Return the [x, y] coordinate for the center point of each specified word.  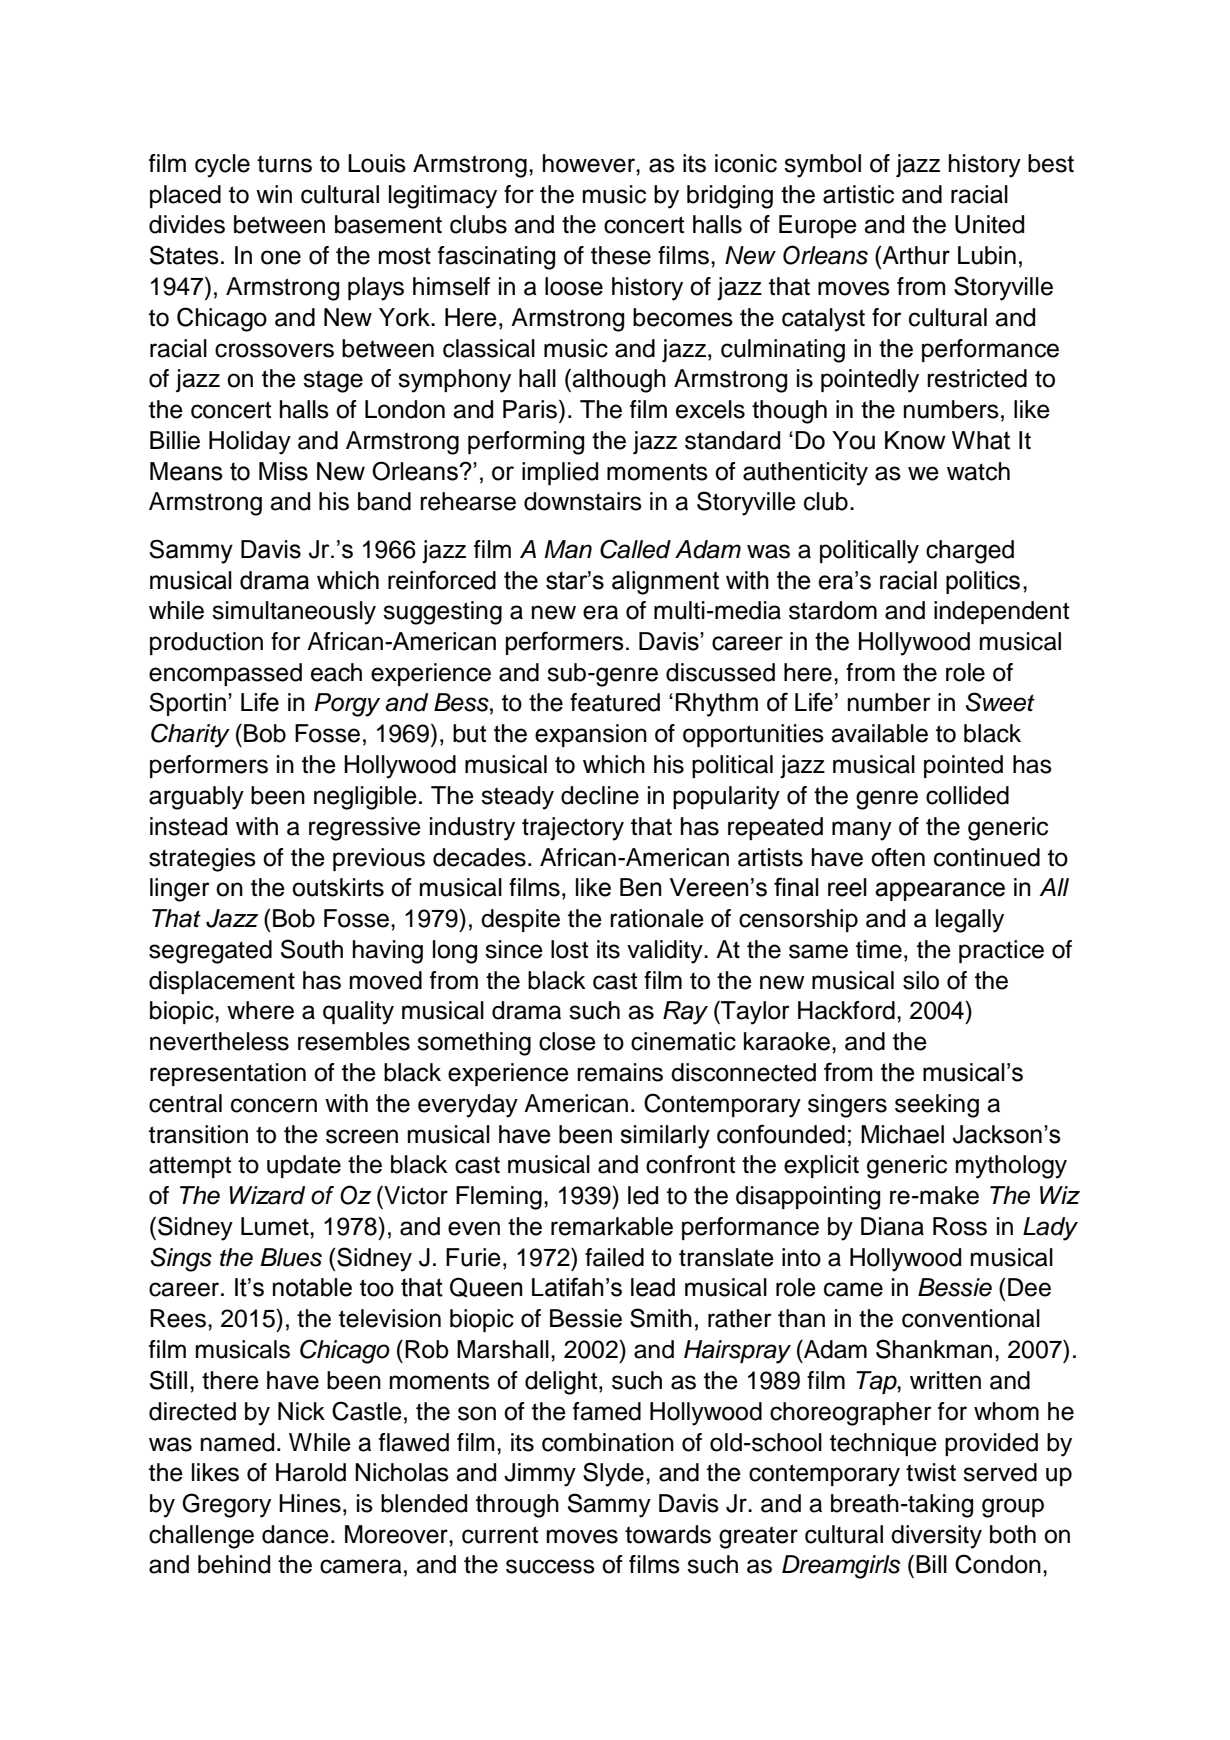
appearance [940, 891]
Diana [892, 1226]
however [590, 163]
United [989, 224]
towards [668, 1534]
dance [295, 1534]
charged [970, 552]
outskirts [338, 887]
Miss [283, 471]
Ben [641, 887]
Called [635, 549]
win [274, 194]
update [304, 1166]
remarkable [612, 1226]
